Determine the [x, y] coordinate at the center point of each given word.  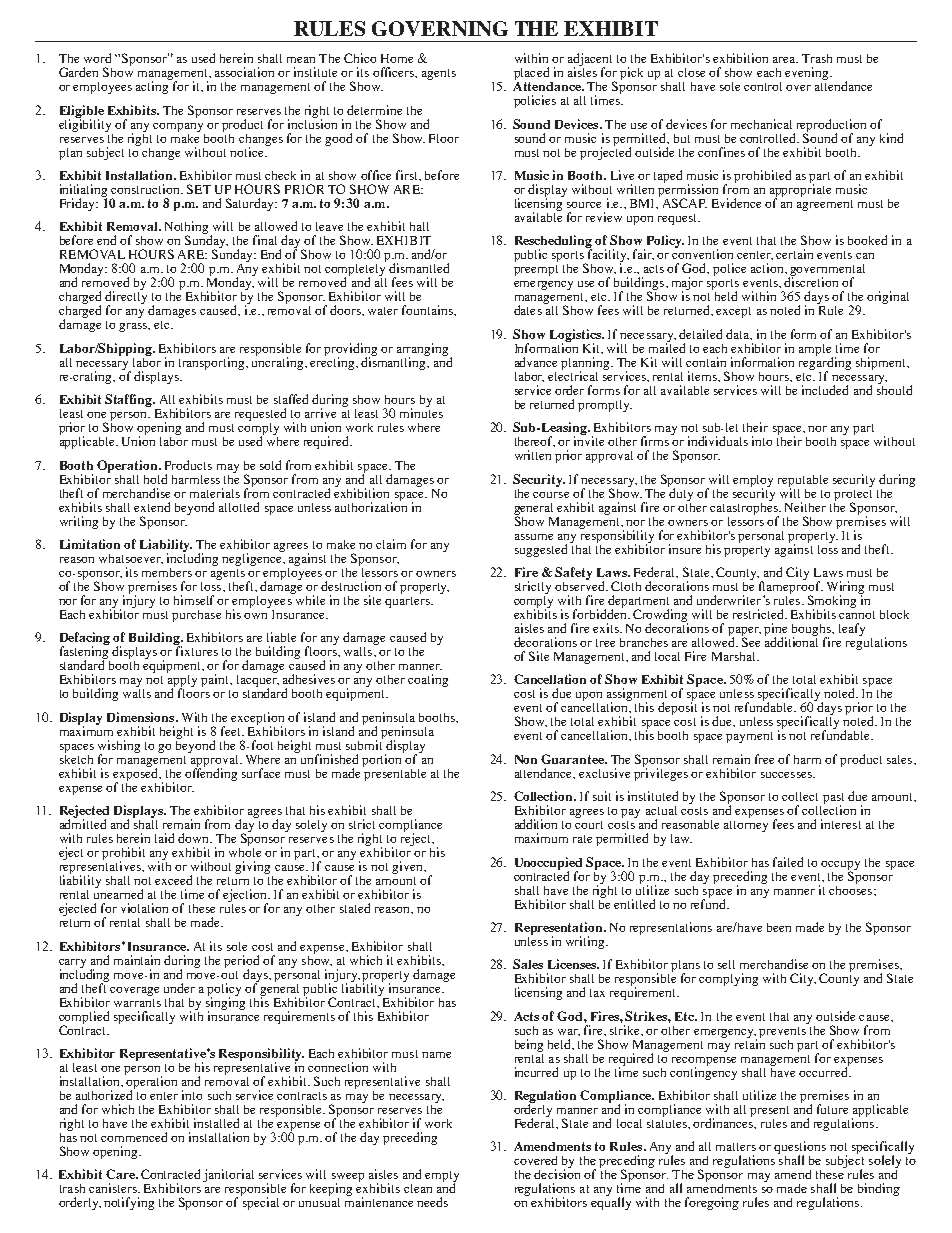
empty [442, 1178]
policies [535, 101]
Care [121, 1174]
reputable [803, 482]
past [833, 800]
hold [155, 479]
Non [526, 759]
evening [808, 73]
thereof [535, 441]
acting [154, 86]
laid [164, 838]
